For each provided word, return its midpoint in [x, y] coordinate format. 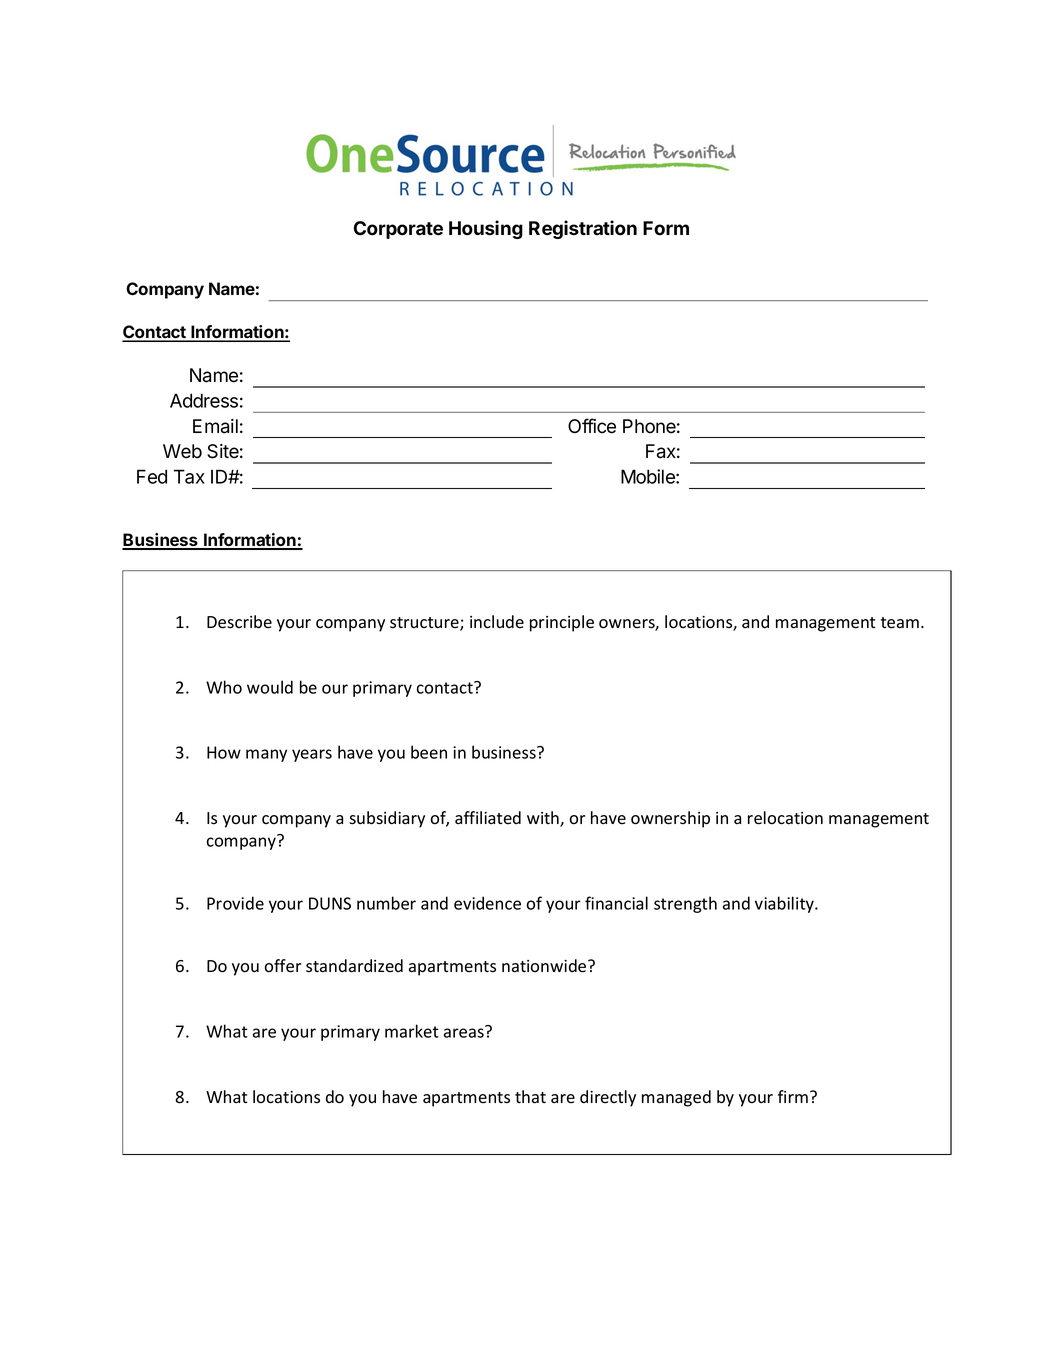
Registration [583, 229]
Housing [486, 229]
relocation [785, 818]
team [900, 623]
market [412, 1031]
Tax [189, 476]
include [497, 622]
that [530, 1097]
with [544, 819]
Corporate [398, 230]
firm [793, 1096]
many [266, 755]
